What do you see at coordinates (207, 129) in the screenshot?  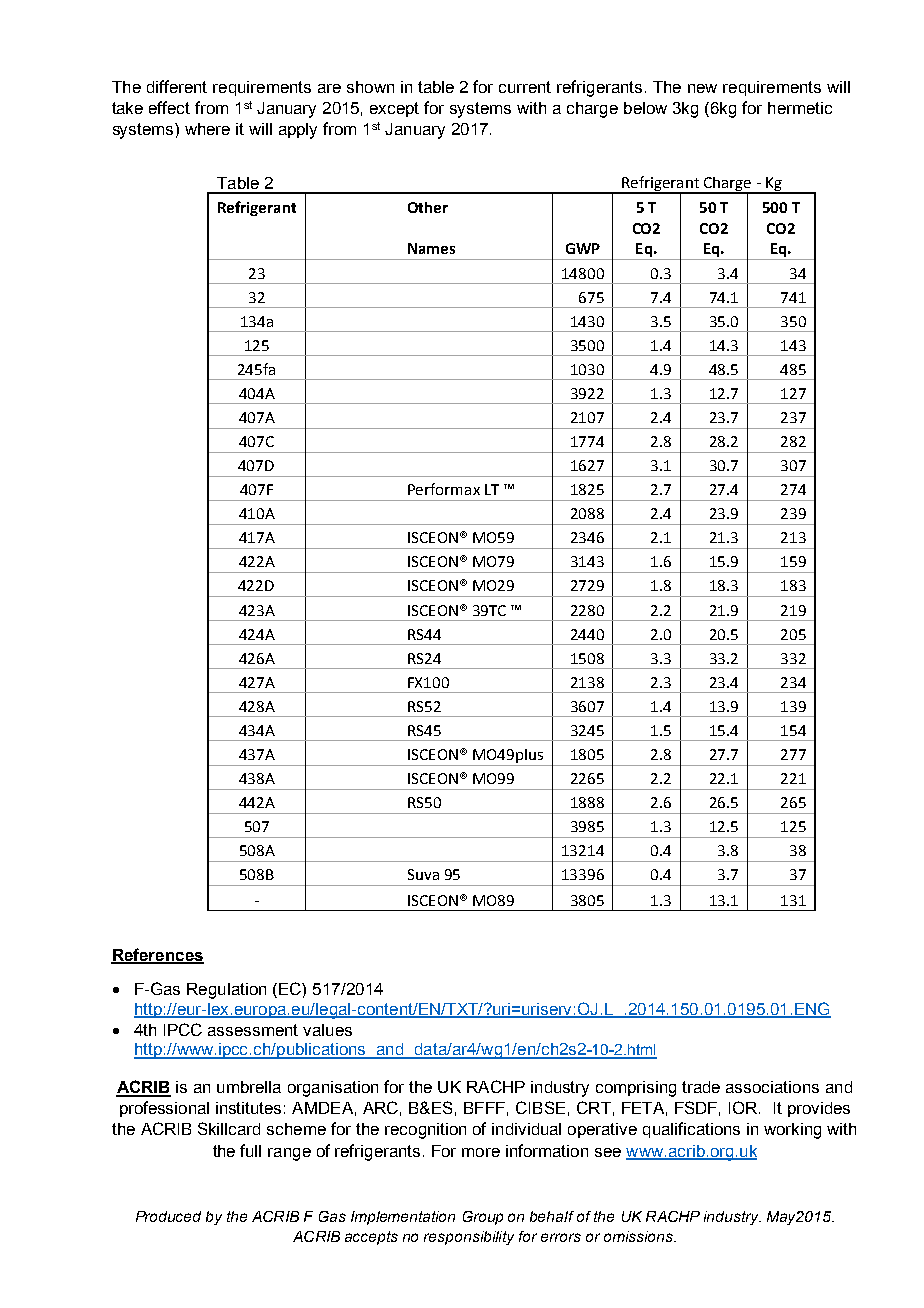 I see `where` at bounding box center [207, 129].
